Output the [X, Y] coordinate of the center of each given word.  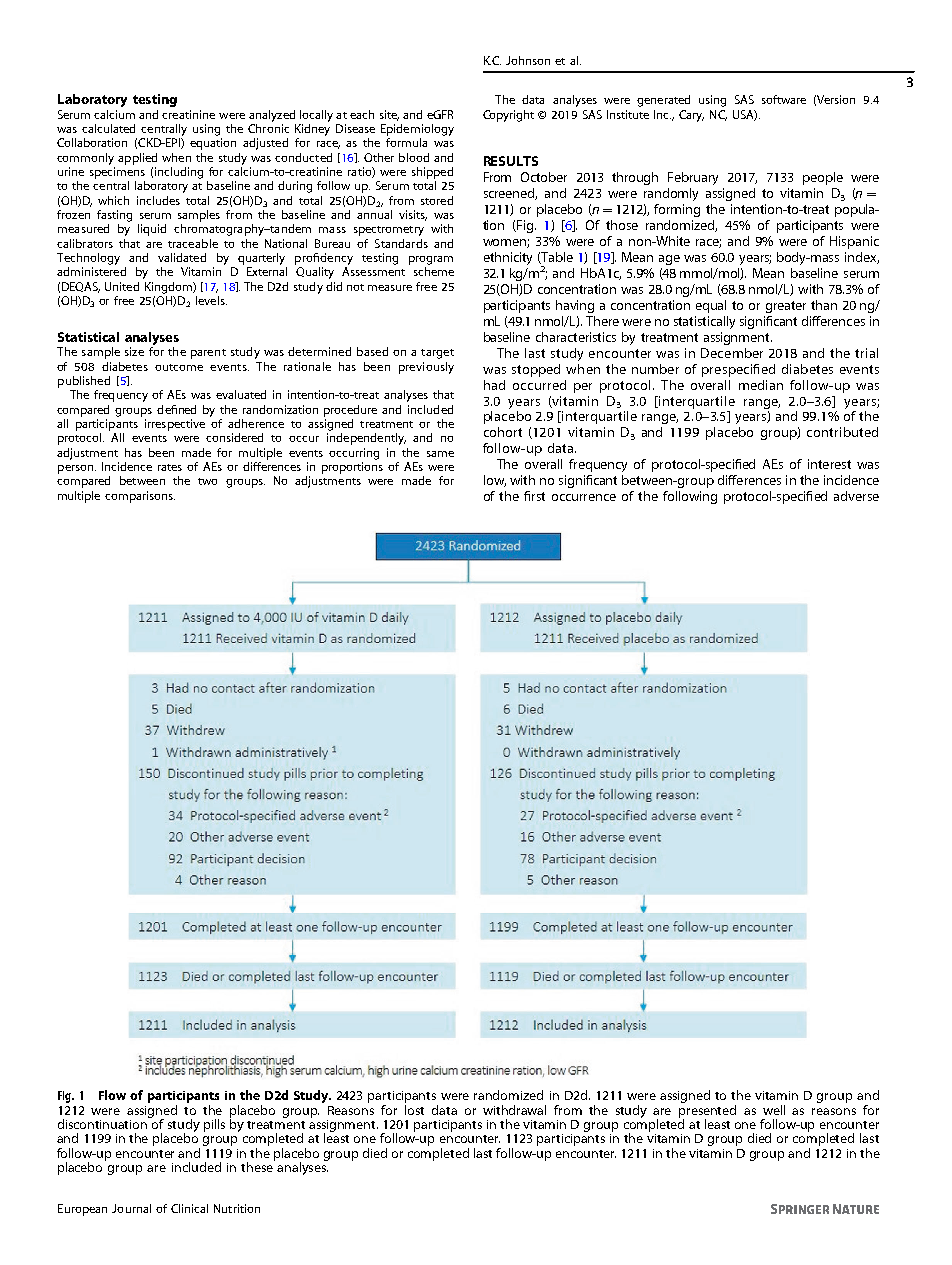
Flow [112, 1095]
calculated [108, 128]
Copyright [508, 116]
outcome [179, 367]
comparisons [140, 497]
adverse [856, 496]
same [440, 454]
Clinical [189, 1208]
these [258, 1166]
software [784, 99]
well [774, 1110]
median [761, 385]
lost [414, 1110]
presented [707, 1112]
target [437, 354]
